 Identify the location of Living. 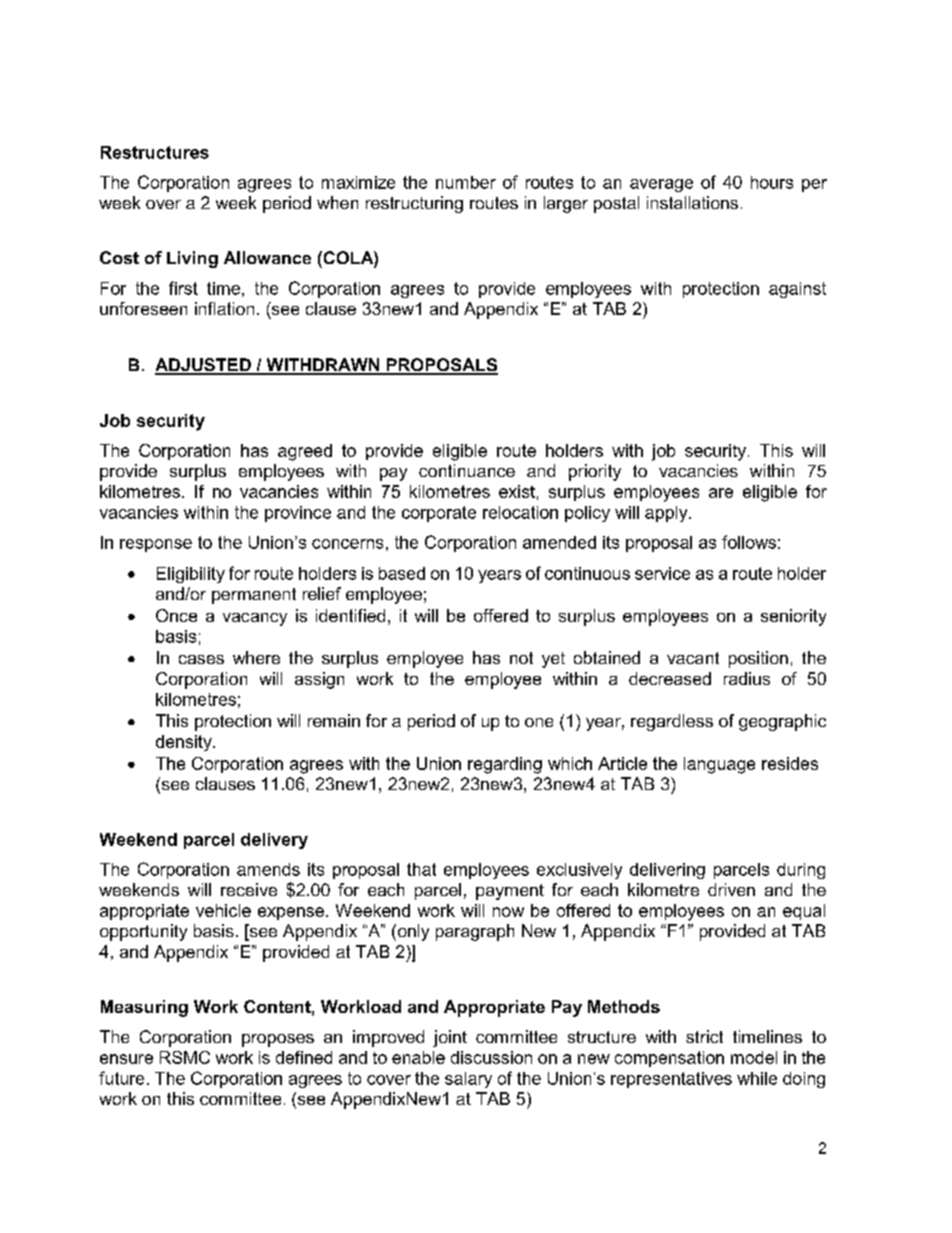
(192, 259).
